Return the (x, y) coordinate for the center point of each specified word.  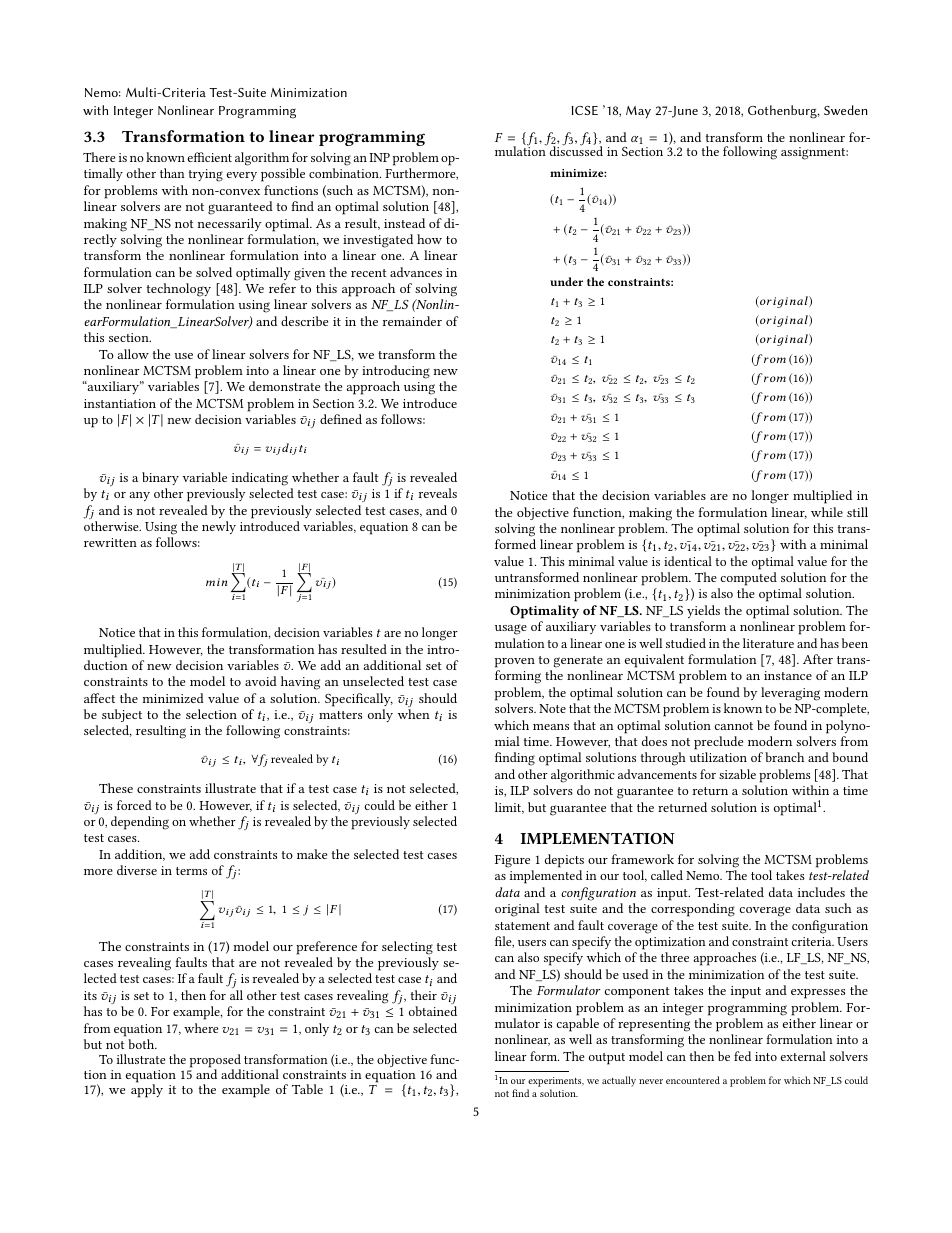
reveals (438, 493)
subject (122, 715)
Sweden (846, 110)
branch (784, 757)
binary (160, 478)
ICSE (585, 110)
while (827, 512)
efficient (209, 157)
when (414, 714)
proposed (215, 1062)
